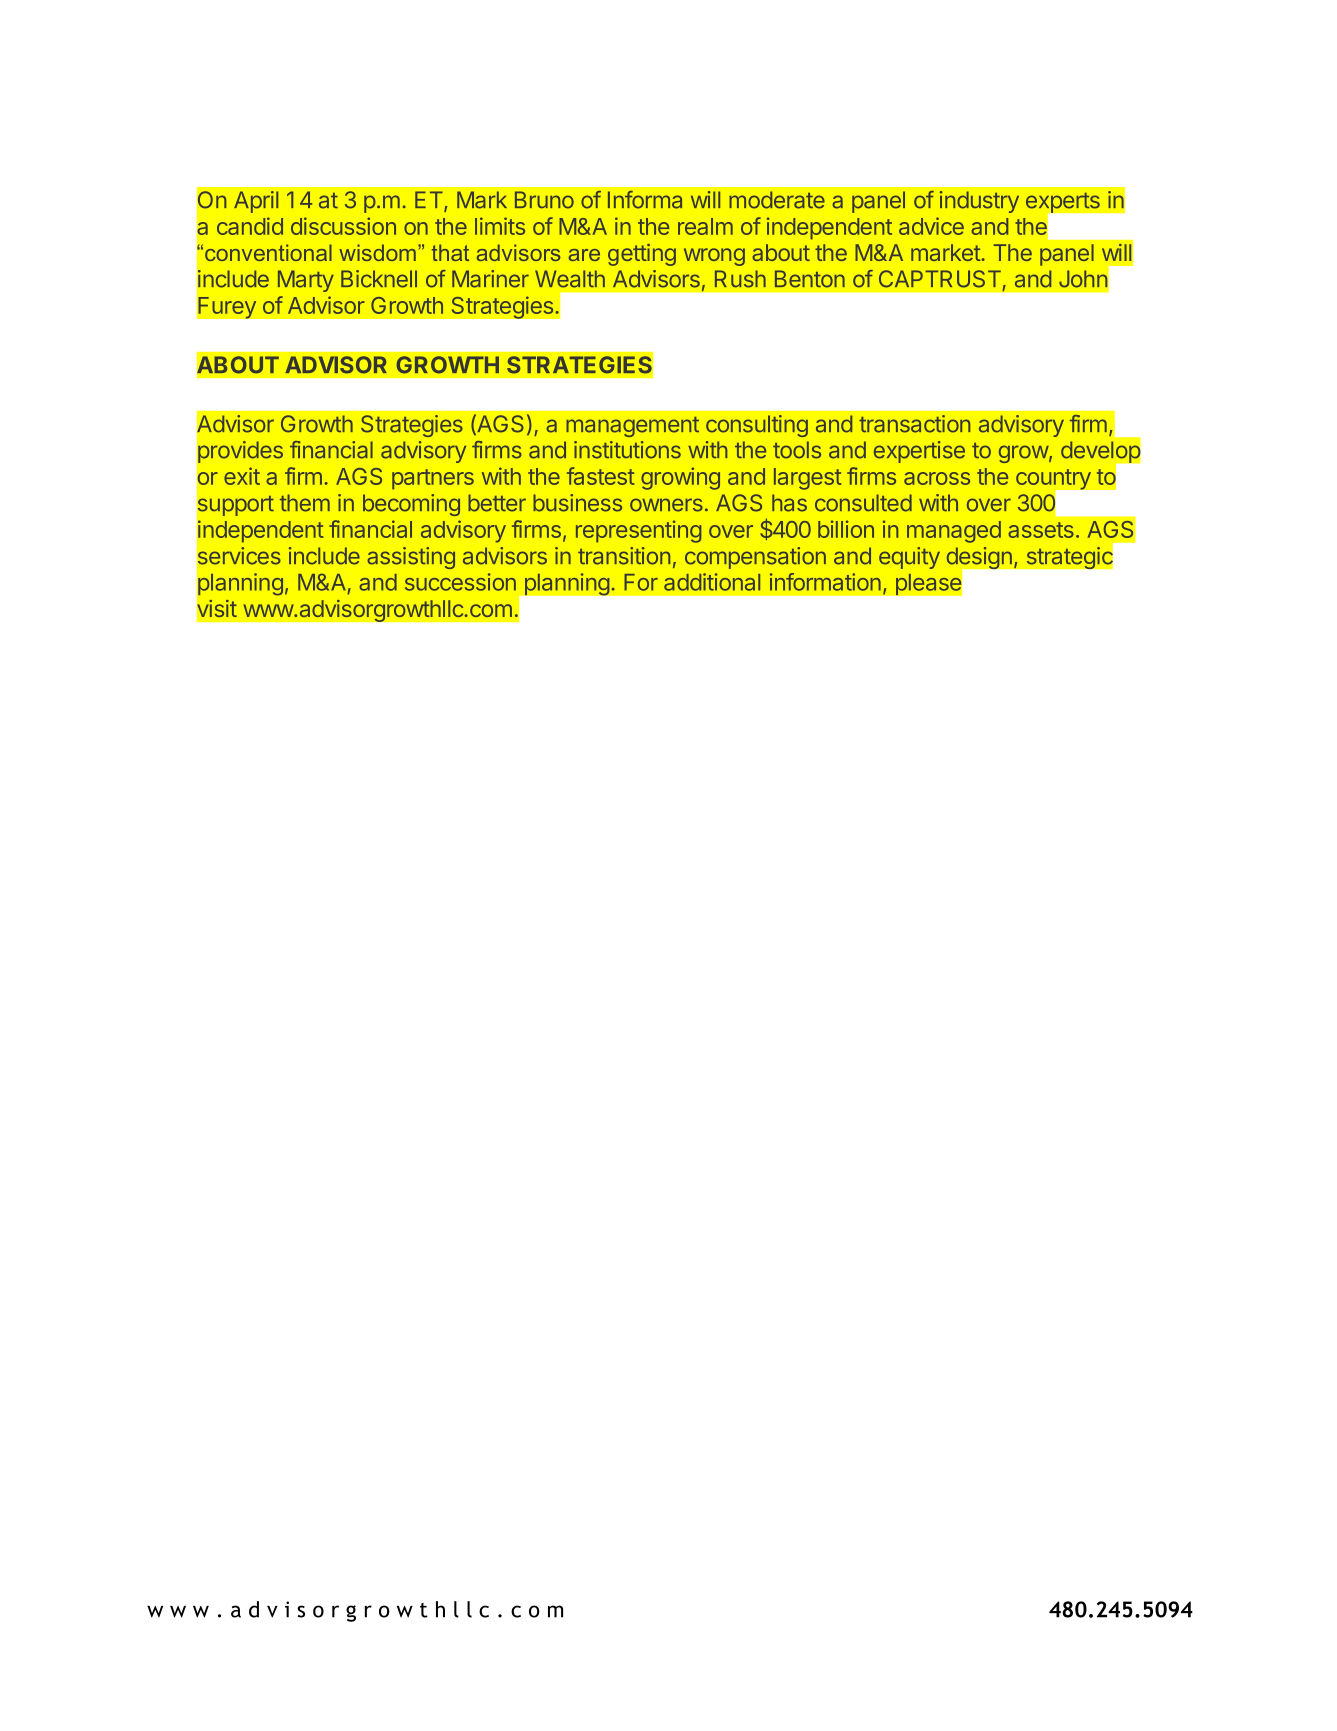 Image resolution: width=1337 pixels, height=1731 pixels. What do you see at coordinates (1083, 279) in the screenshot?
I see `John` at bounding box center [1083, 279].
